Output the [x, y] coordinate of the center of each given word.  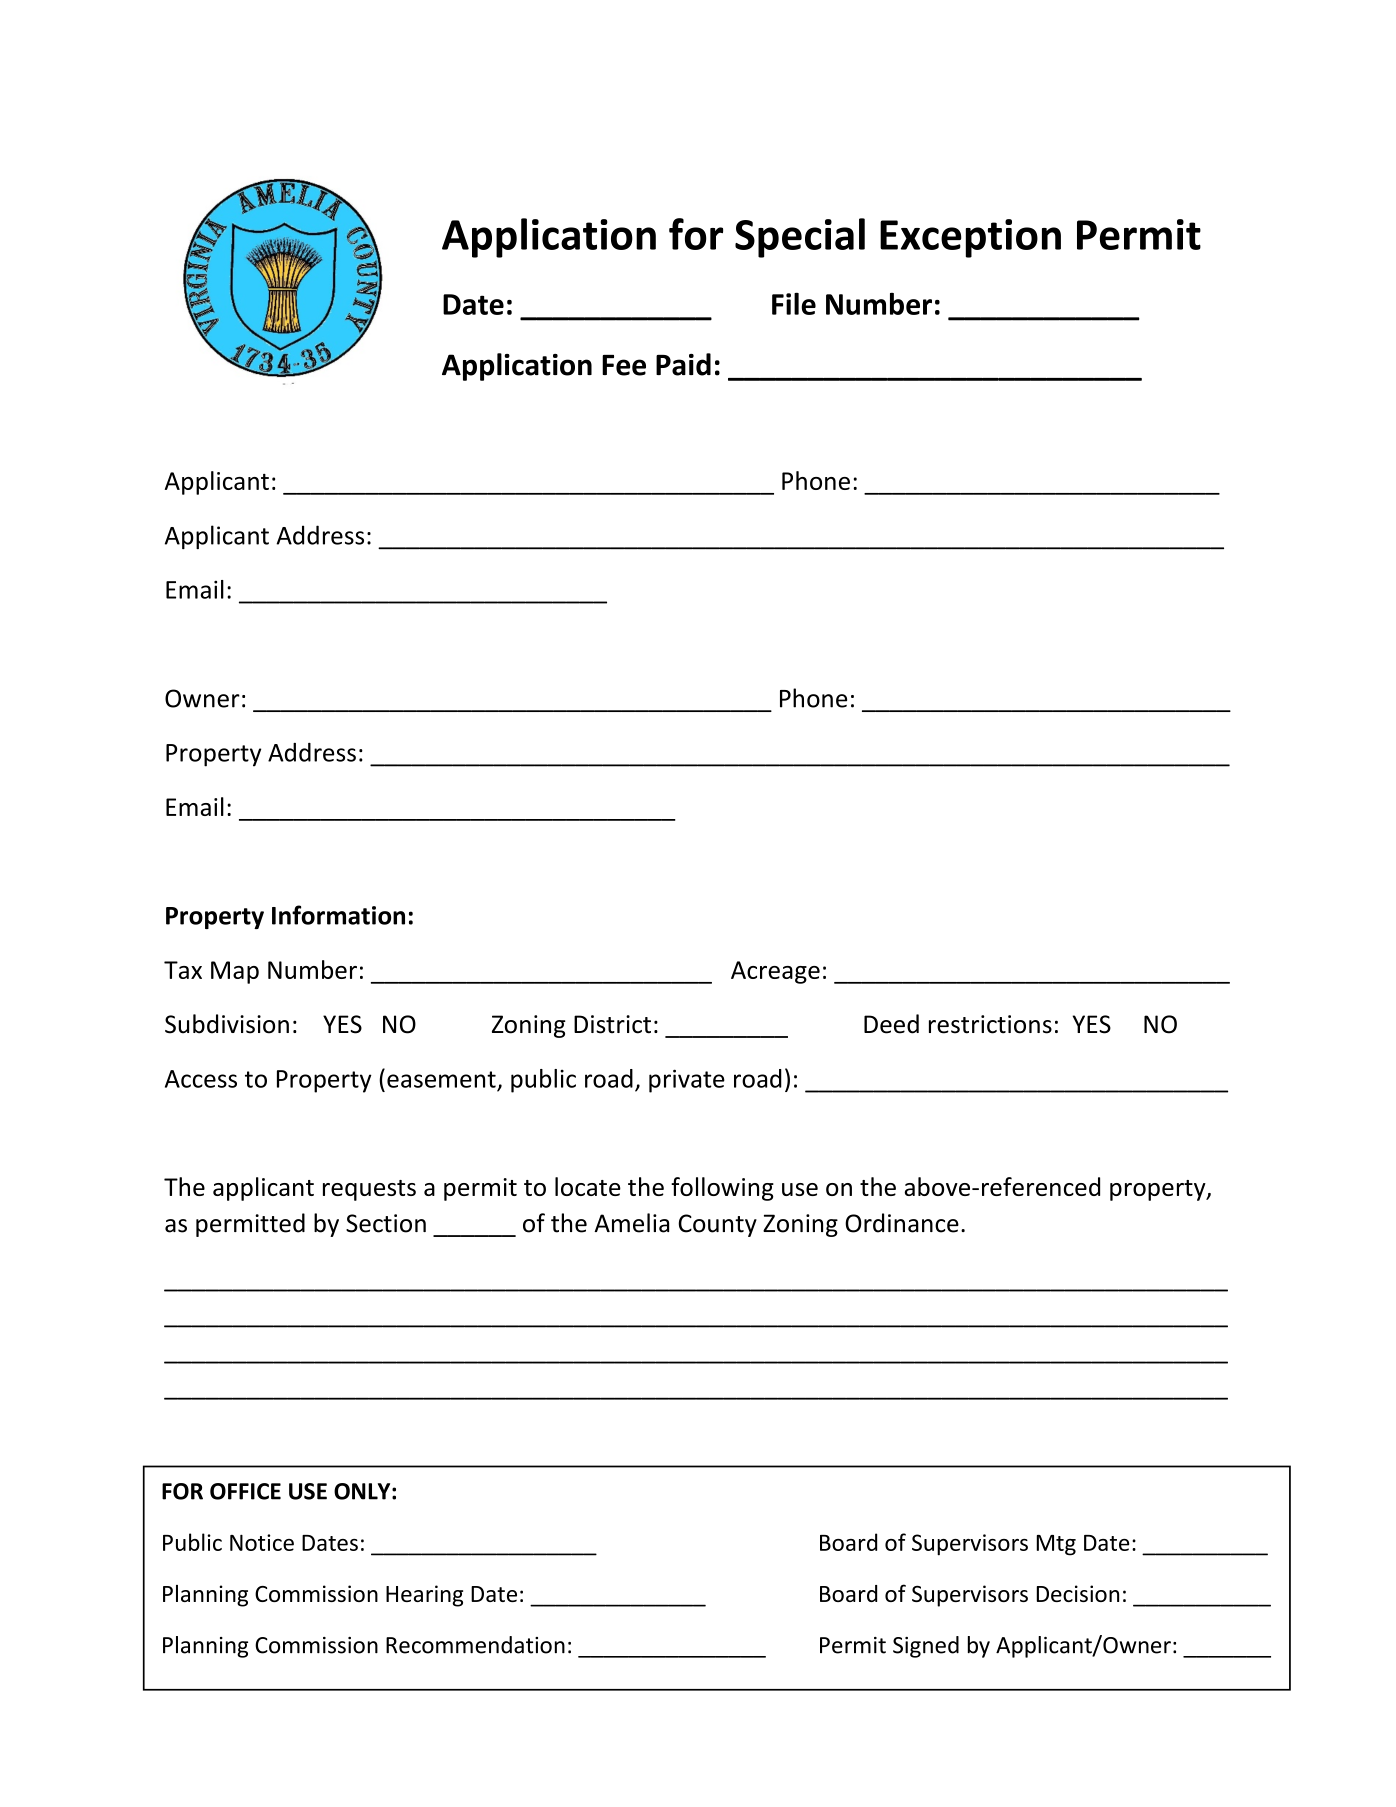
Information [338, 915]
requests [369, 1190]
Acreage [775, 972]
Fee [624, 365]
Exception [970, 238]
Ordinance [902, 1223]
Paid [683, 364]
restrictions [990, 1024]
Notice [262, 1542]
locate [588, 1186]
